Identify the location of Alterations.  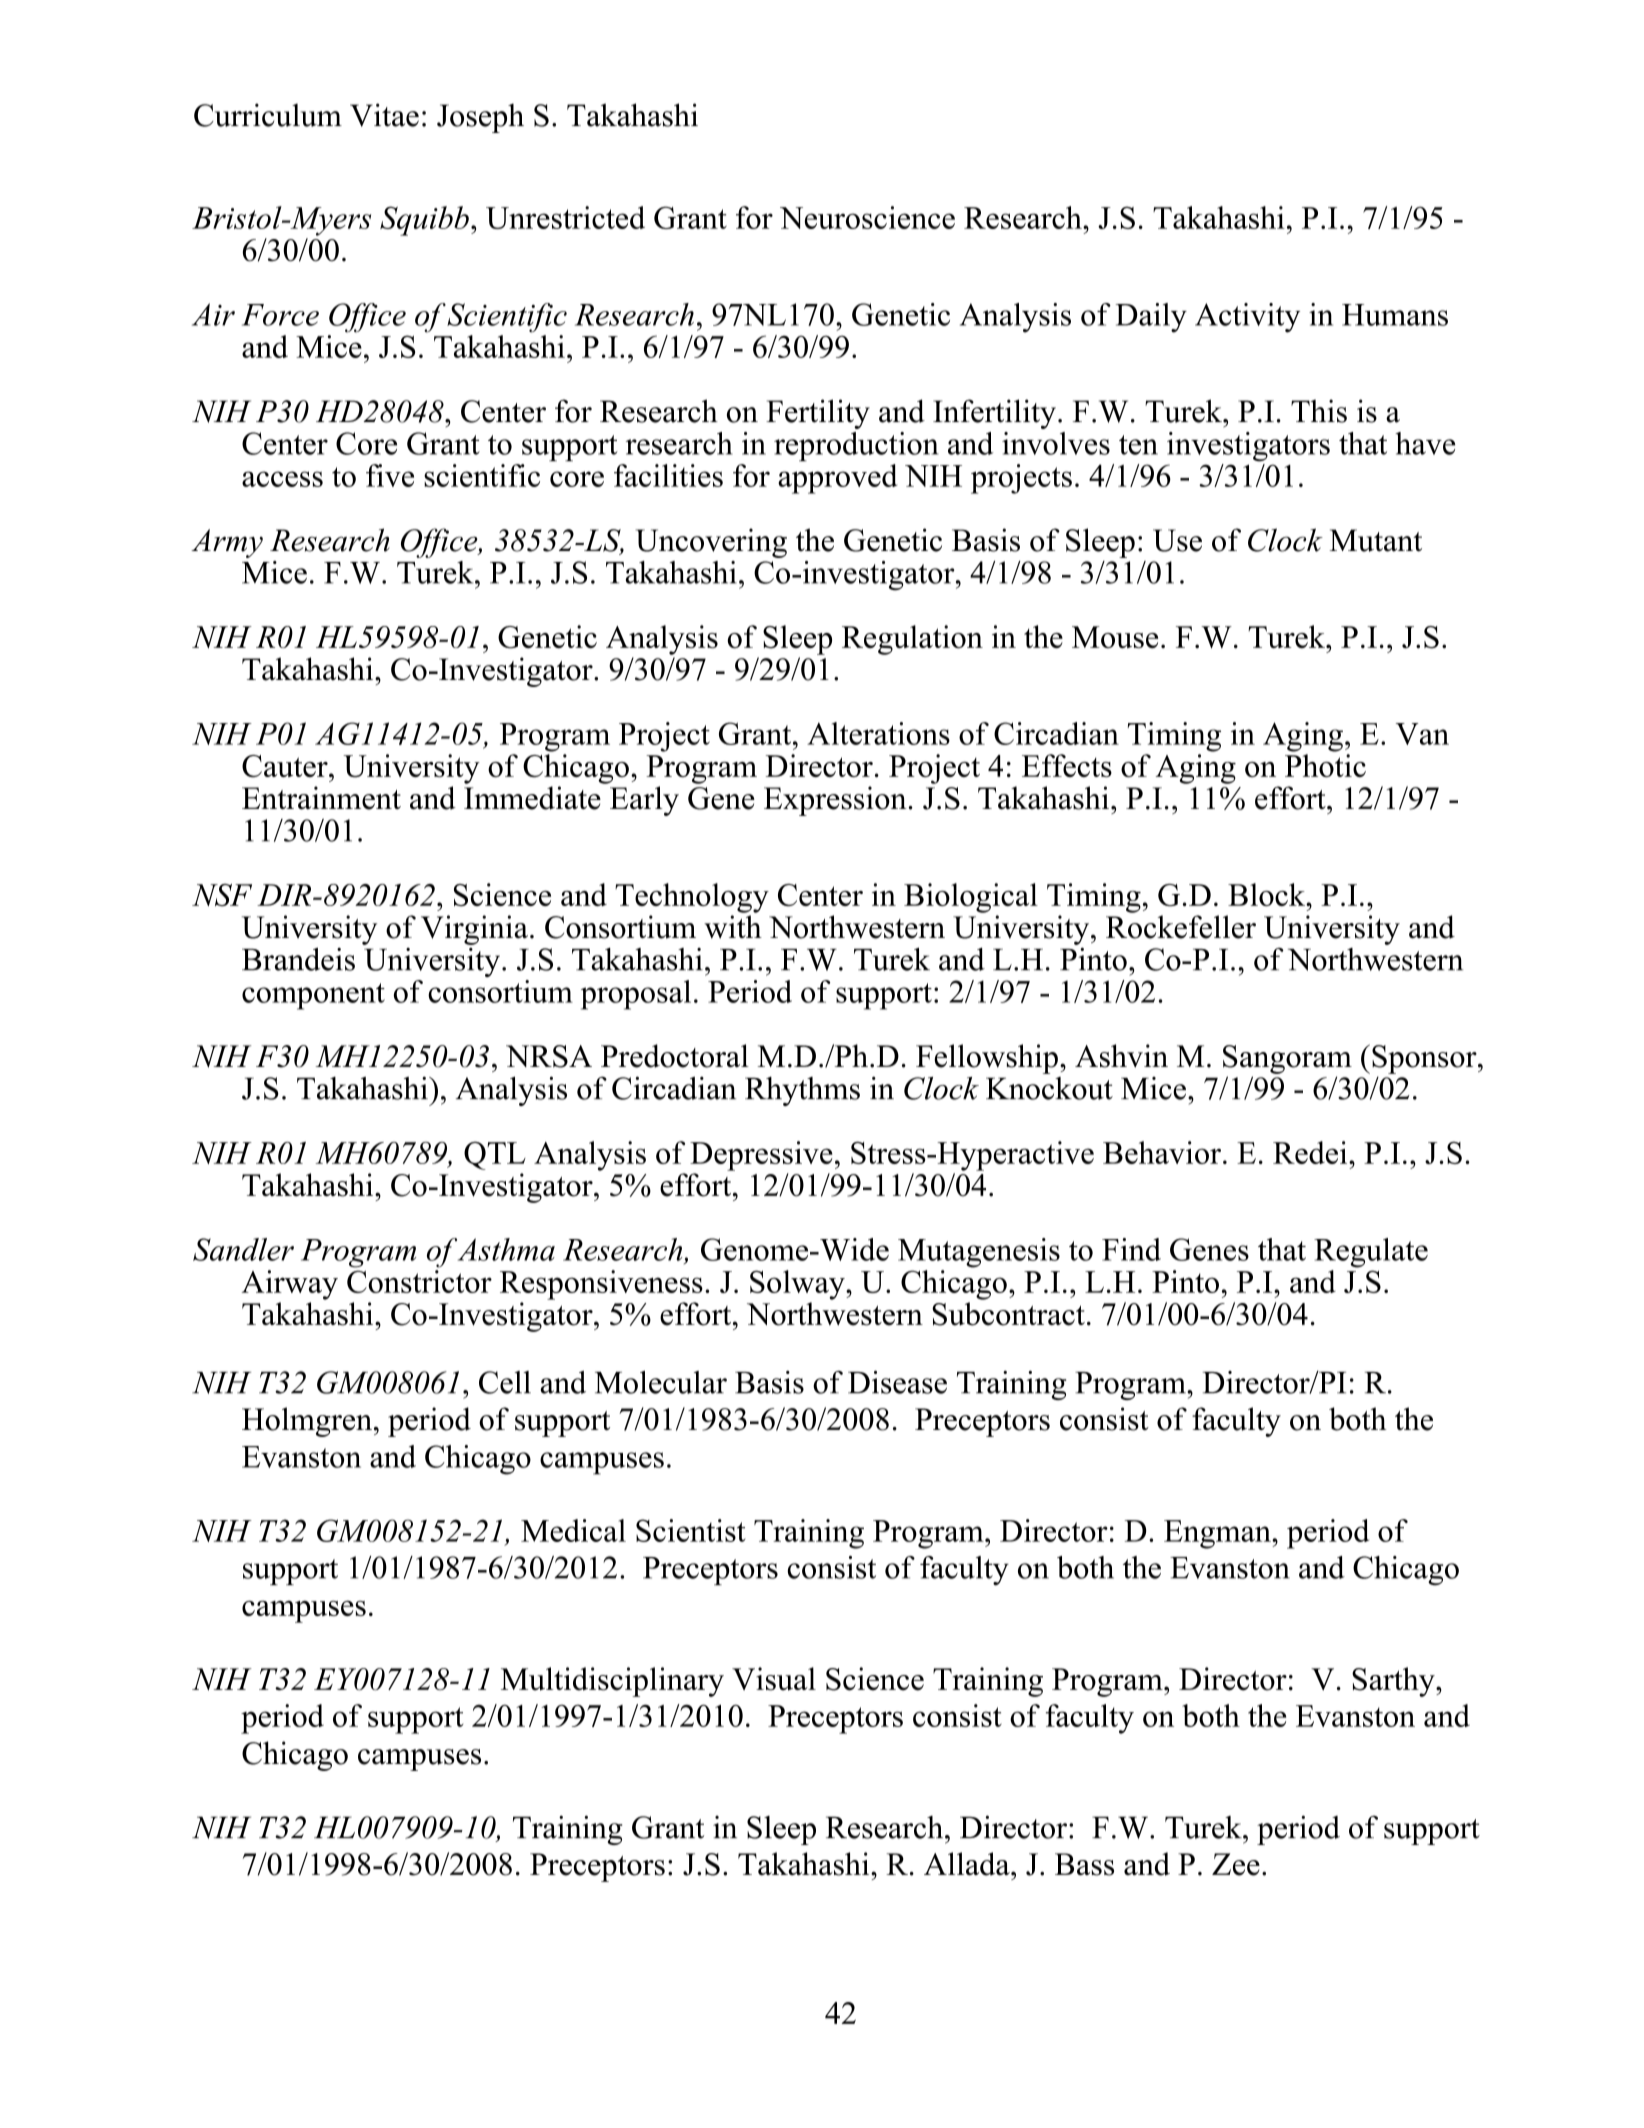
(878, 733).
